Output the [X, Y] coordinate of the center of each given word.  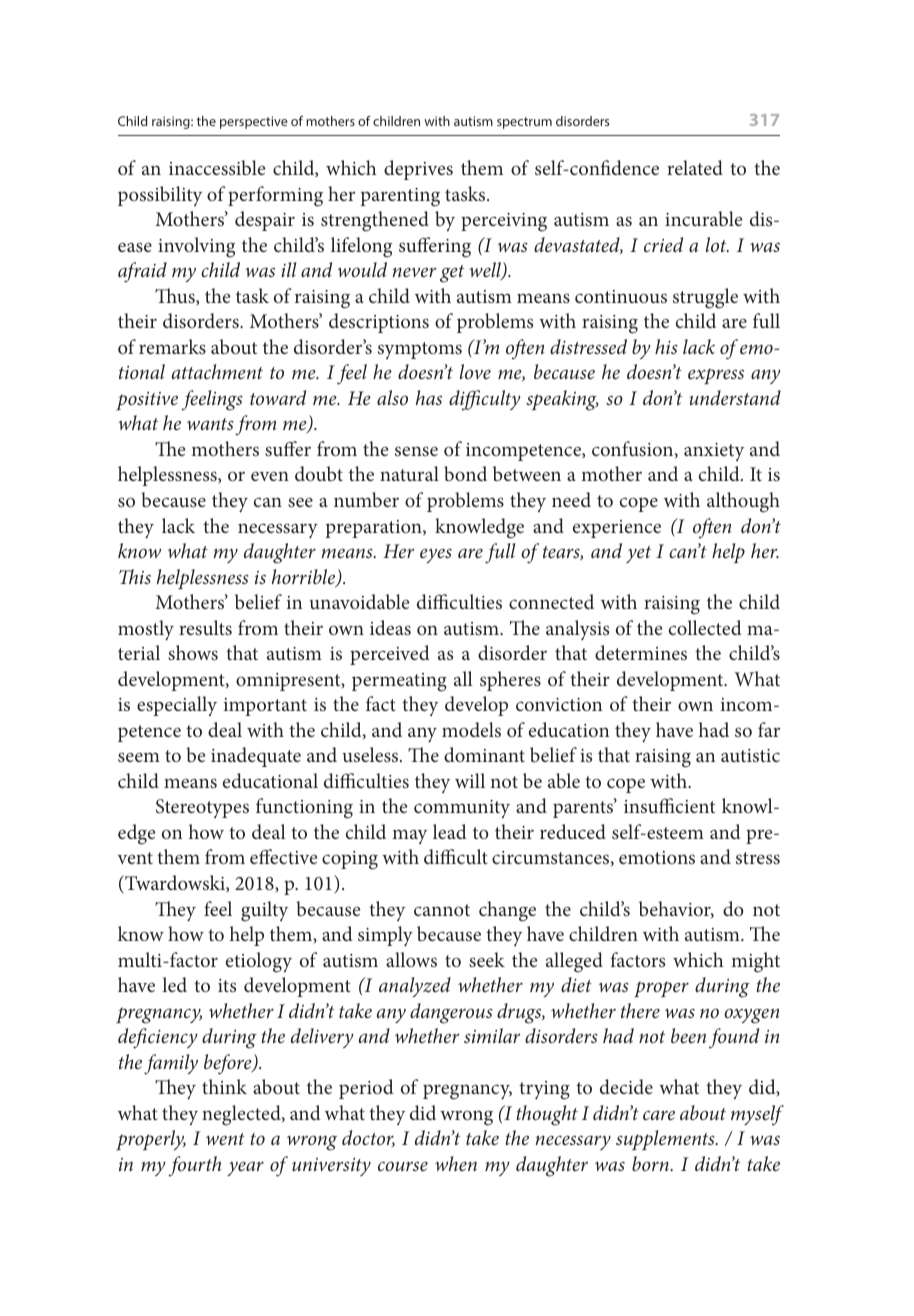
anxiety [714, 452]
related [695, 167]
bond [465, 473]
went [225, 1139]
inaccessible [217, 167]
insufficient [669, 805]
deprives [418, 170]
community [462, 809]
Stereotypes [202, 808]
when [456, 1163]
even [270, 476]
